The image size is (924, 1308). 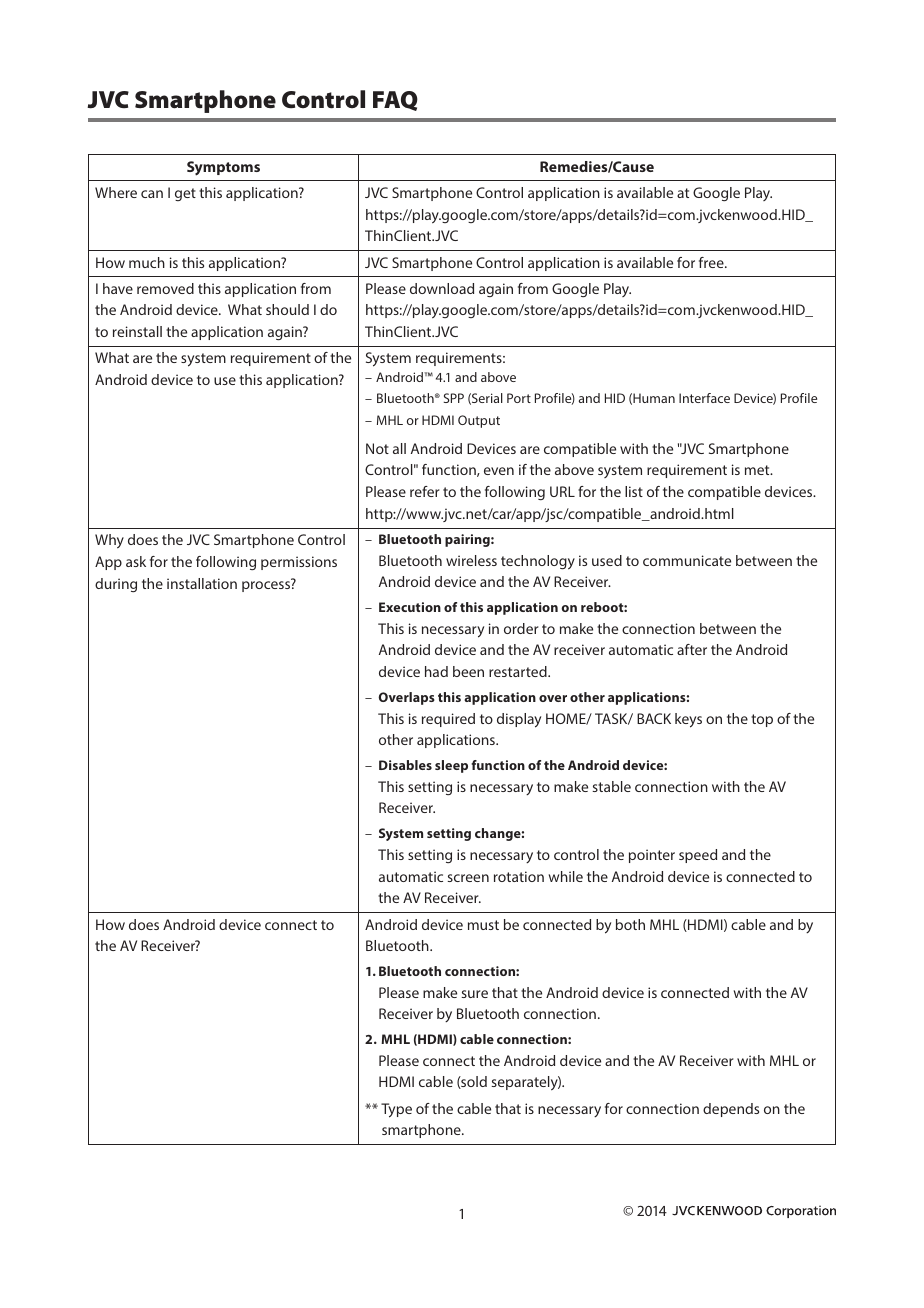 I want to click on Disables, so click(x=405, y=765).
